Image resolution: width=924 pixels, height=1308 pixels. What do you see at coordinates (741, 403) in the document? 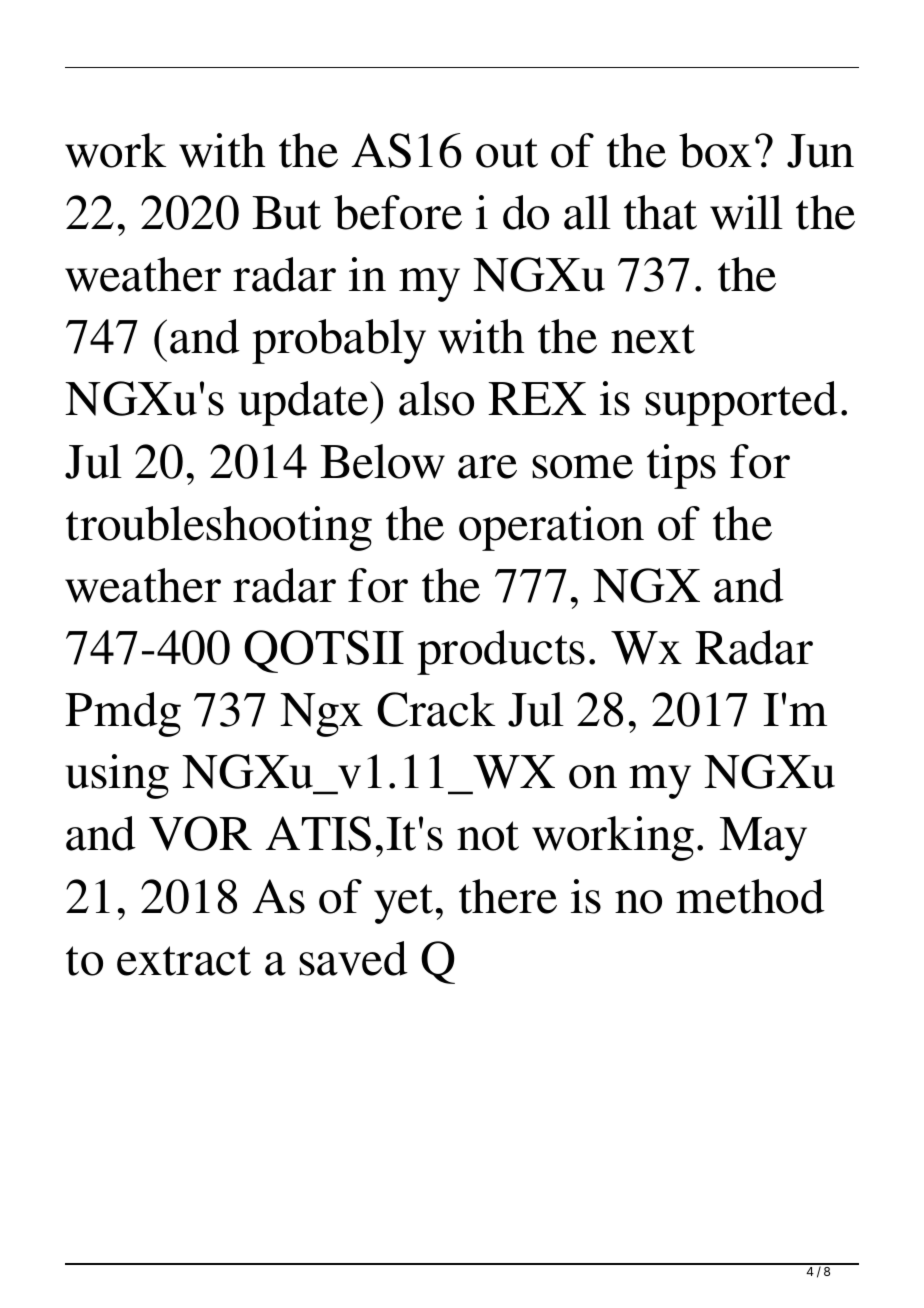
I see `supported` at bounding box center [741, 403].
